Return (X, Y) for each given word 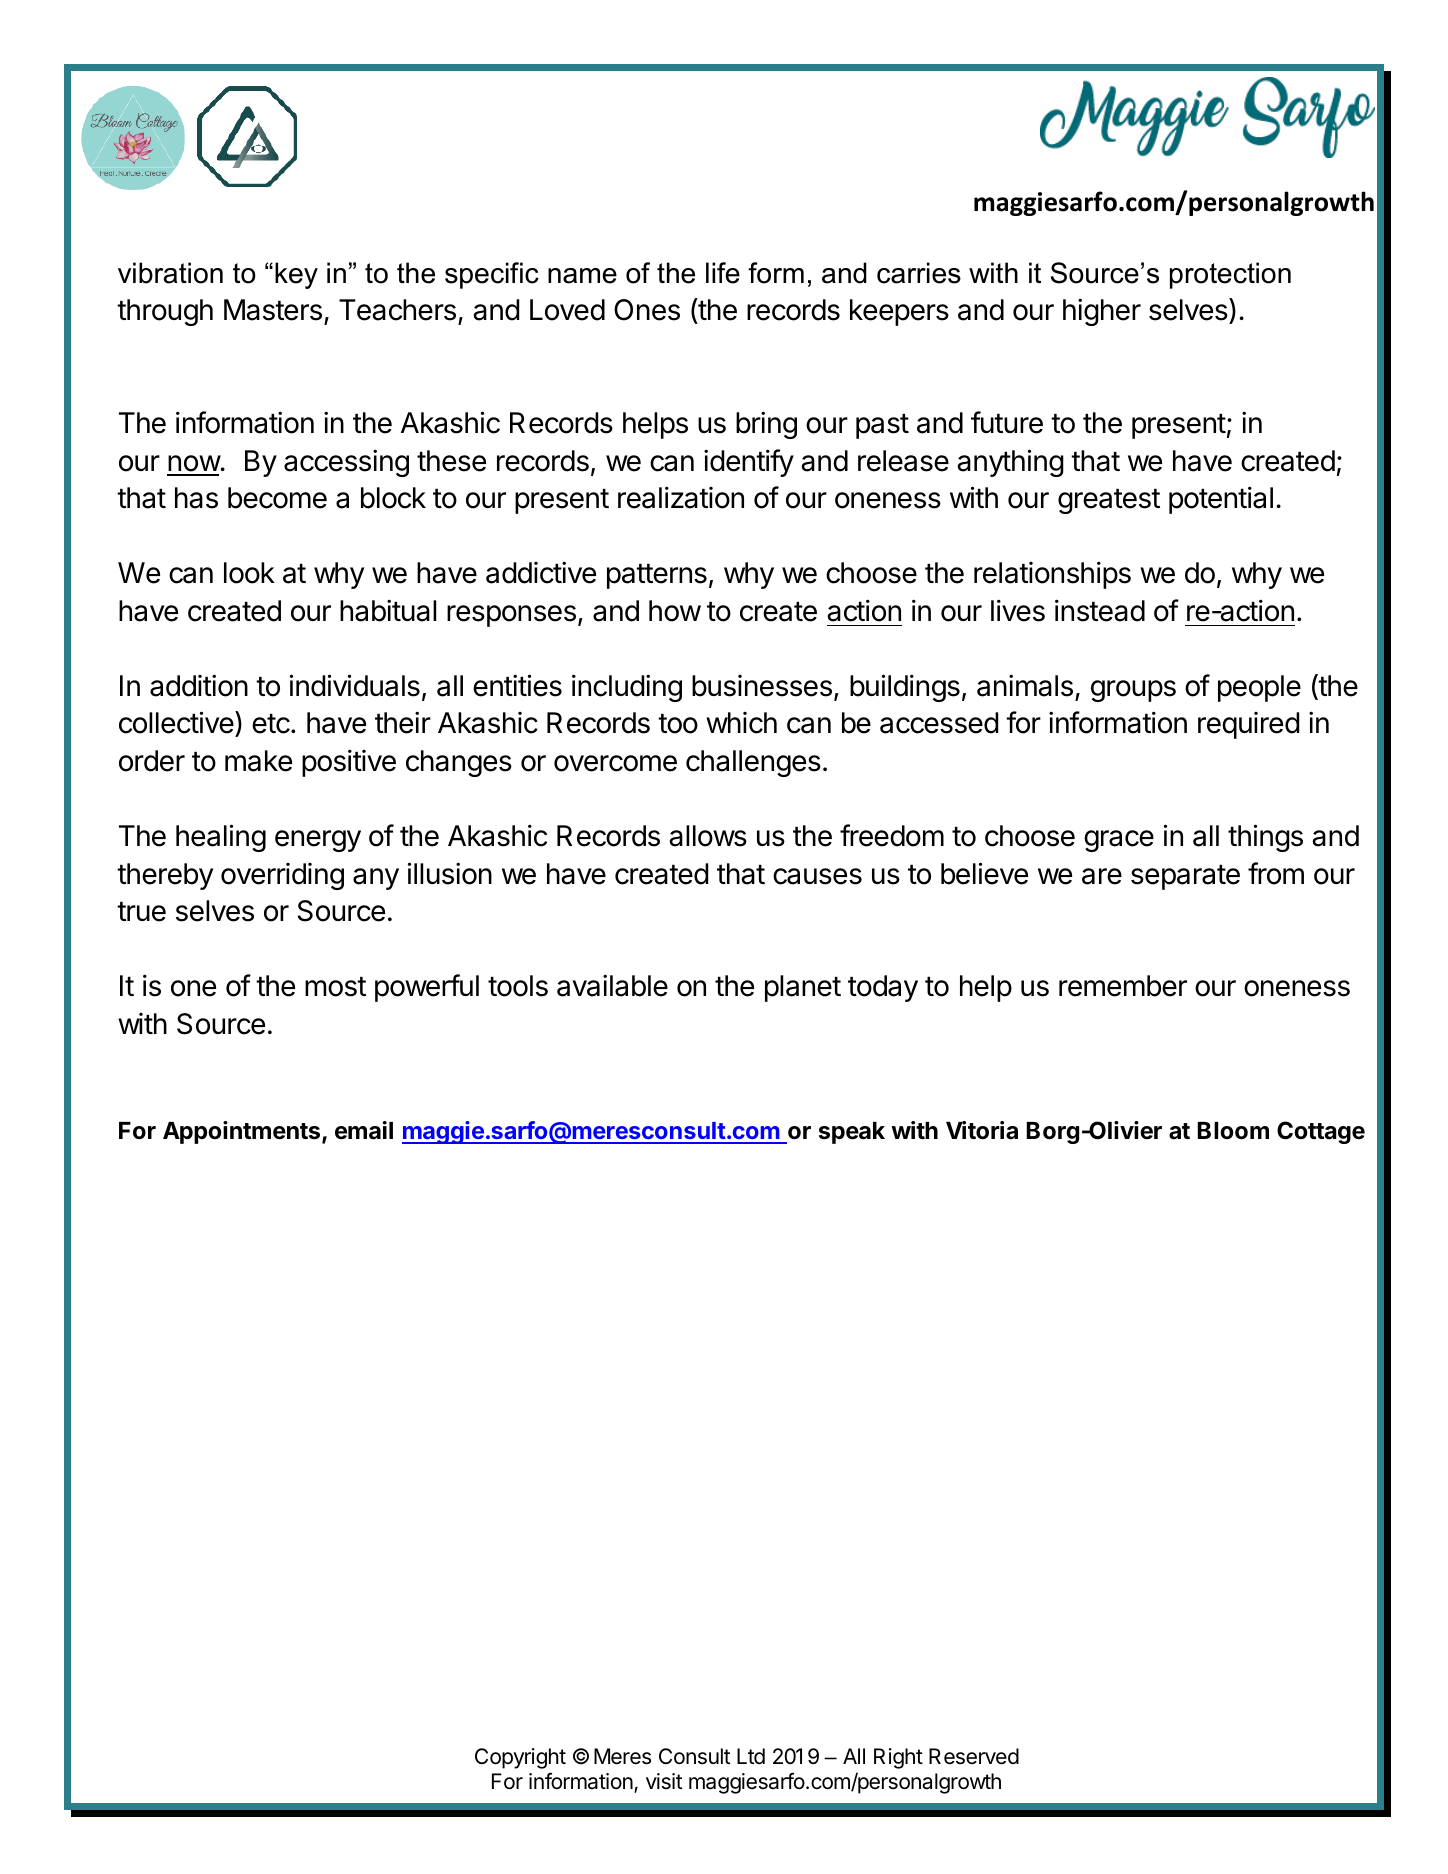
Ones (647, 310)
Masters (273, 310)
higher (1102, 312)
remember (1123, 986)
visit (664, 1781)
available (612, 985)
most (335, 987)
